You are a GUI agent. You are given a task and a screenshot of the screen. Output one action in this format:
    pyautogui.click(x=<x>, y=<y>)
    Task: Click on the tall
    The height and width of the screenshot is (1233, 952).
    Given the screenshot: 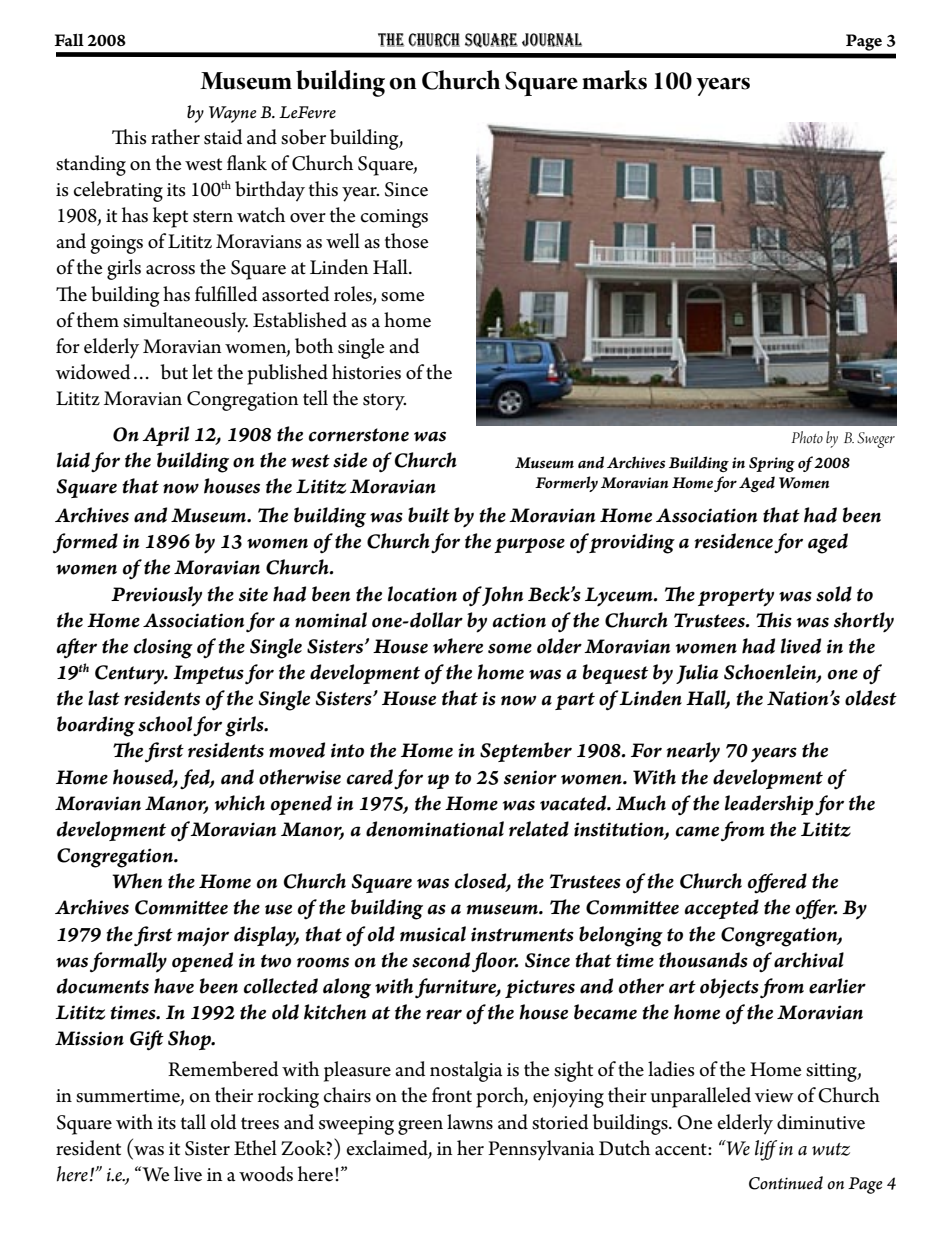 What is the action you would take?
    pyautogui.click(x=193, y=1122)
